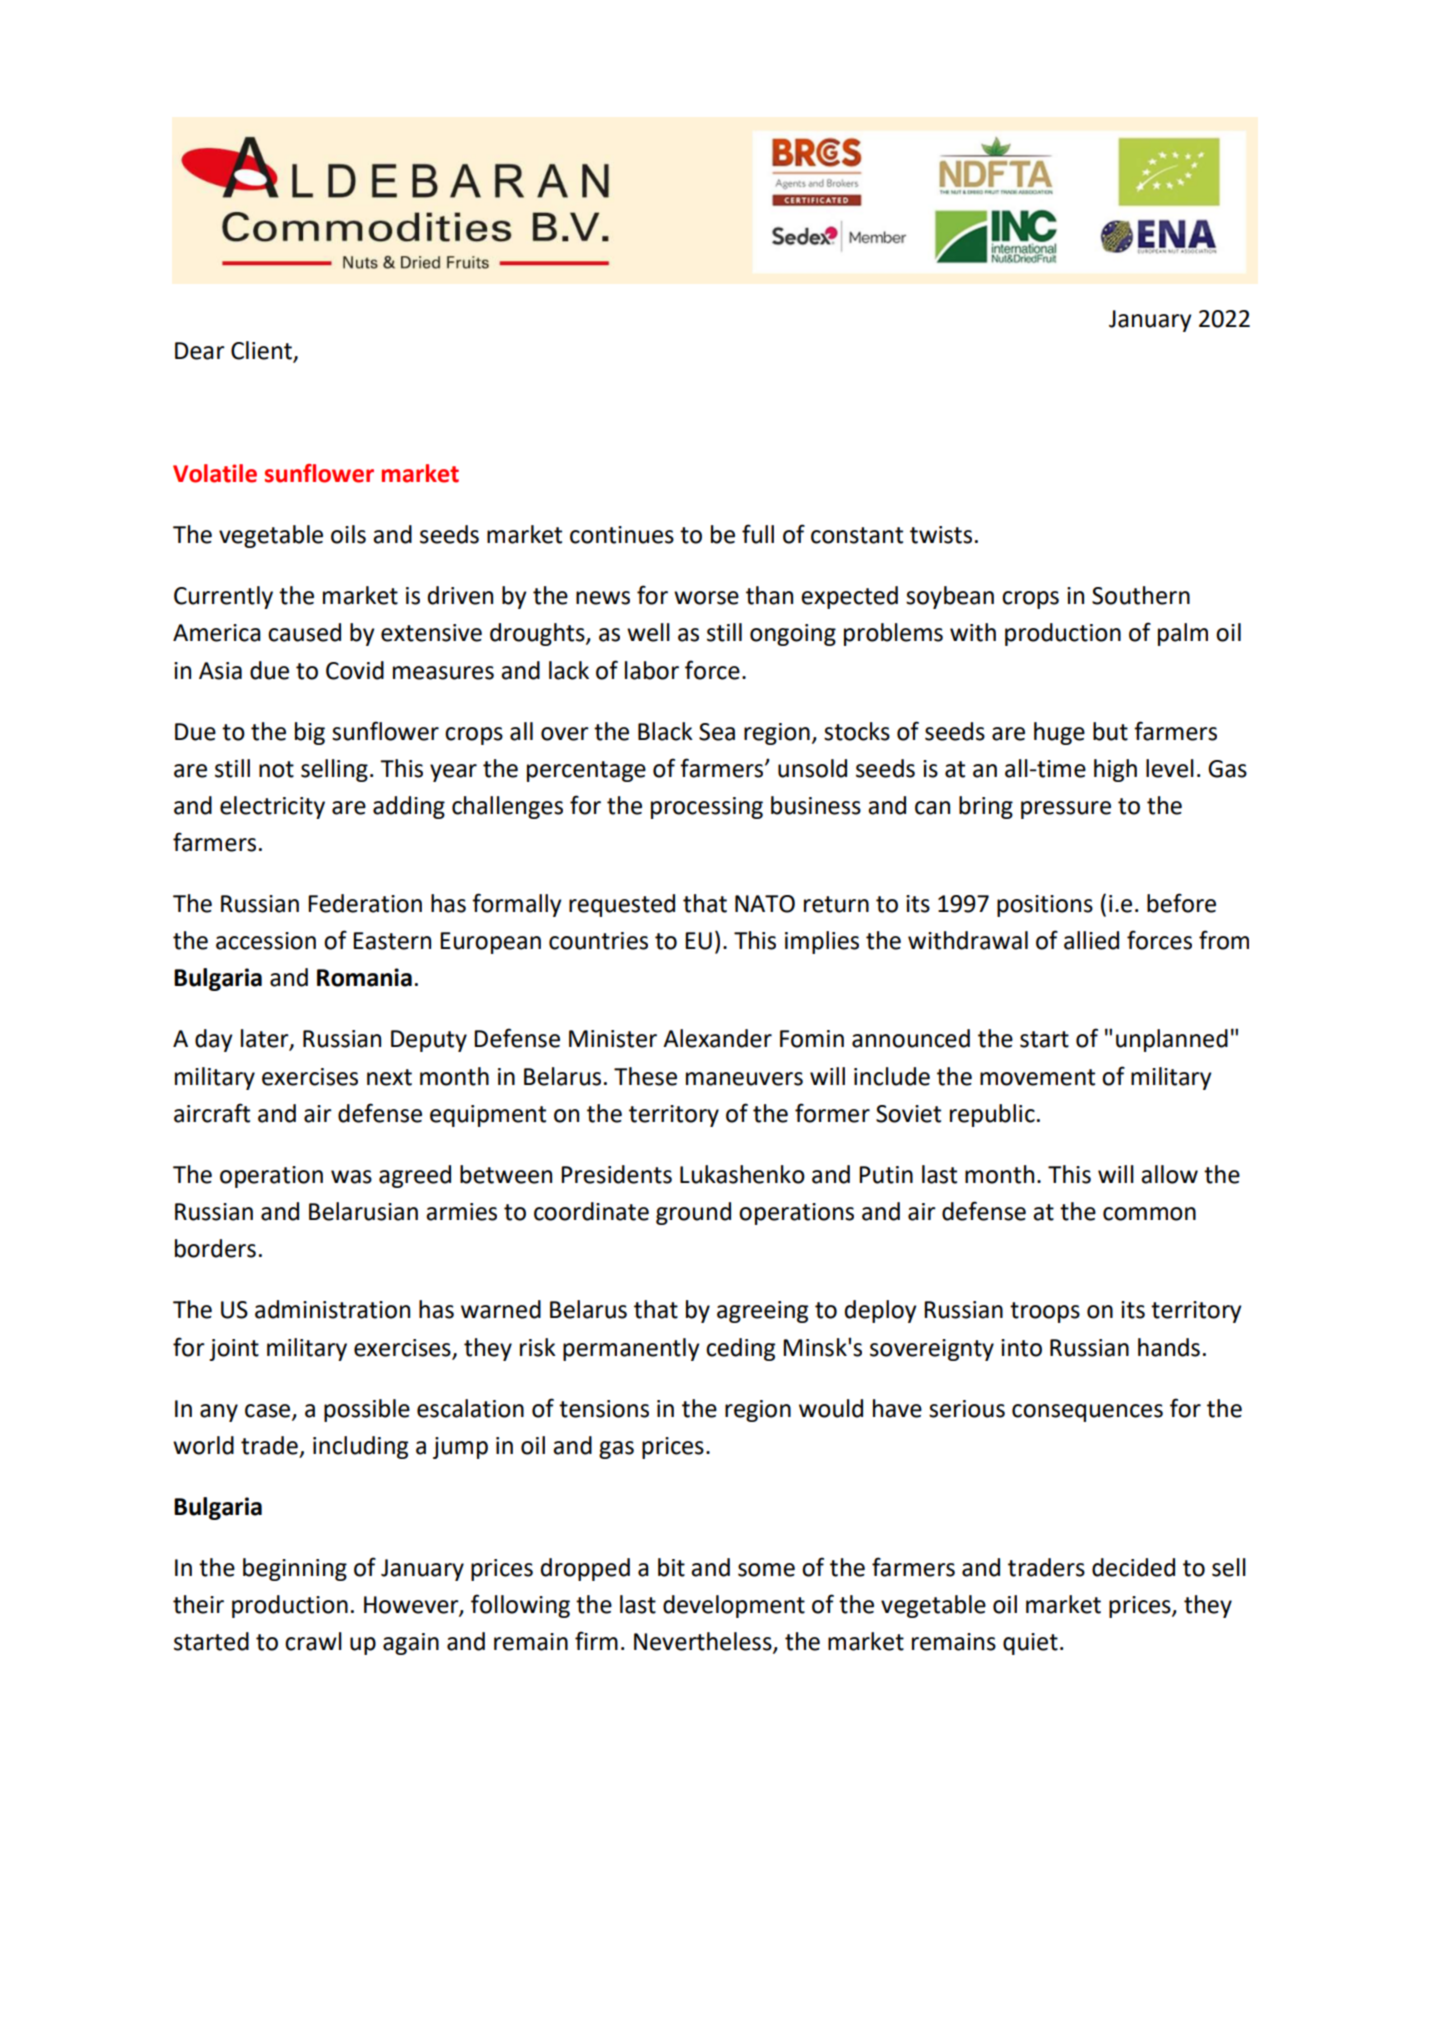 The width and height of the screenshot is (1431, 2024). I want to click on full, so click(758, 534).
